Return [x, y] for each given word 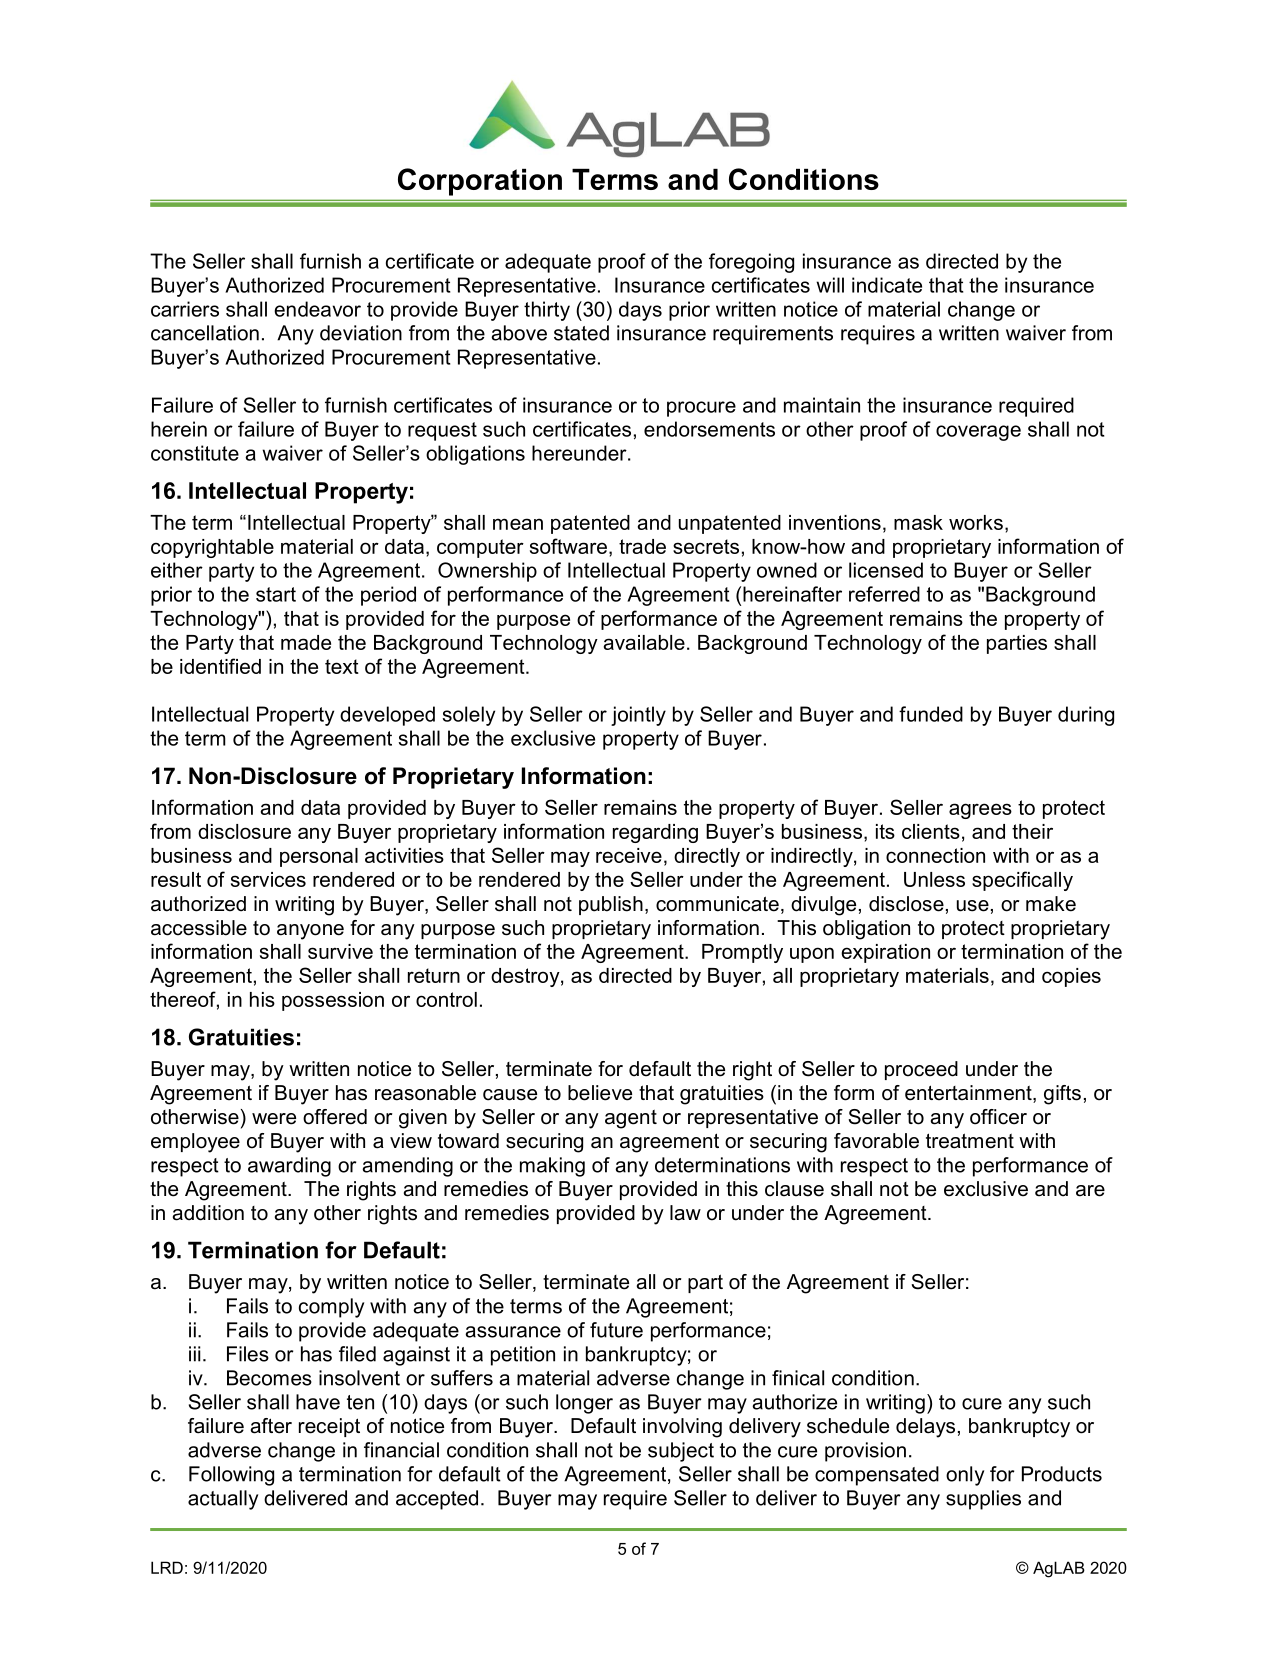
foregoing [751, 263]
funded [931, 714]
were [274, 1119]
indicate [887, 285]
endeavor [317, 309]
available [644, 642]
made [306, 642]
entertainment [969, 1094]
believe [600, 1093]
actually [223, 1500]
